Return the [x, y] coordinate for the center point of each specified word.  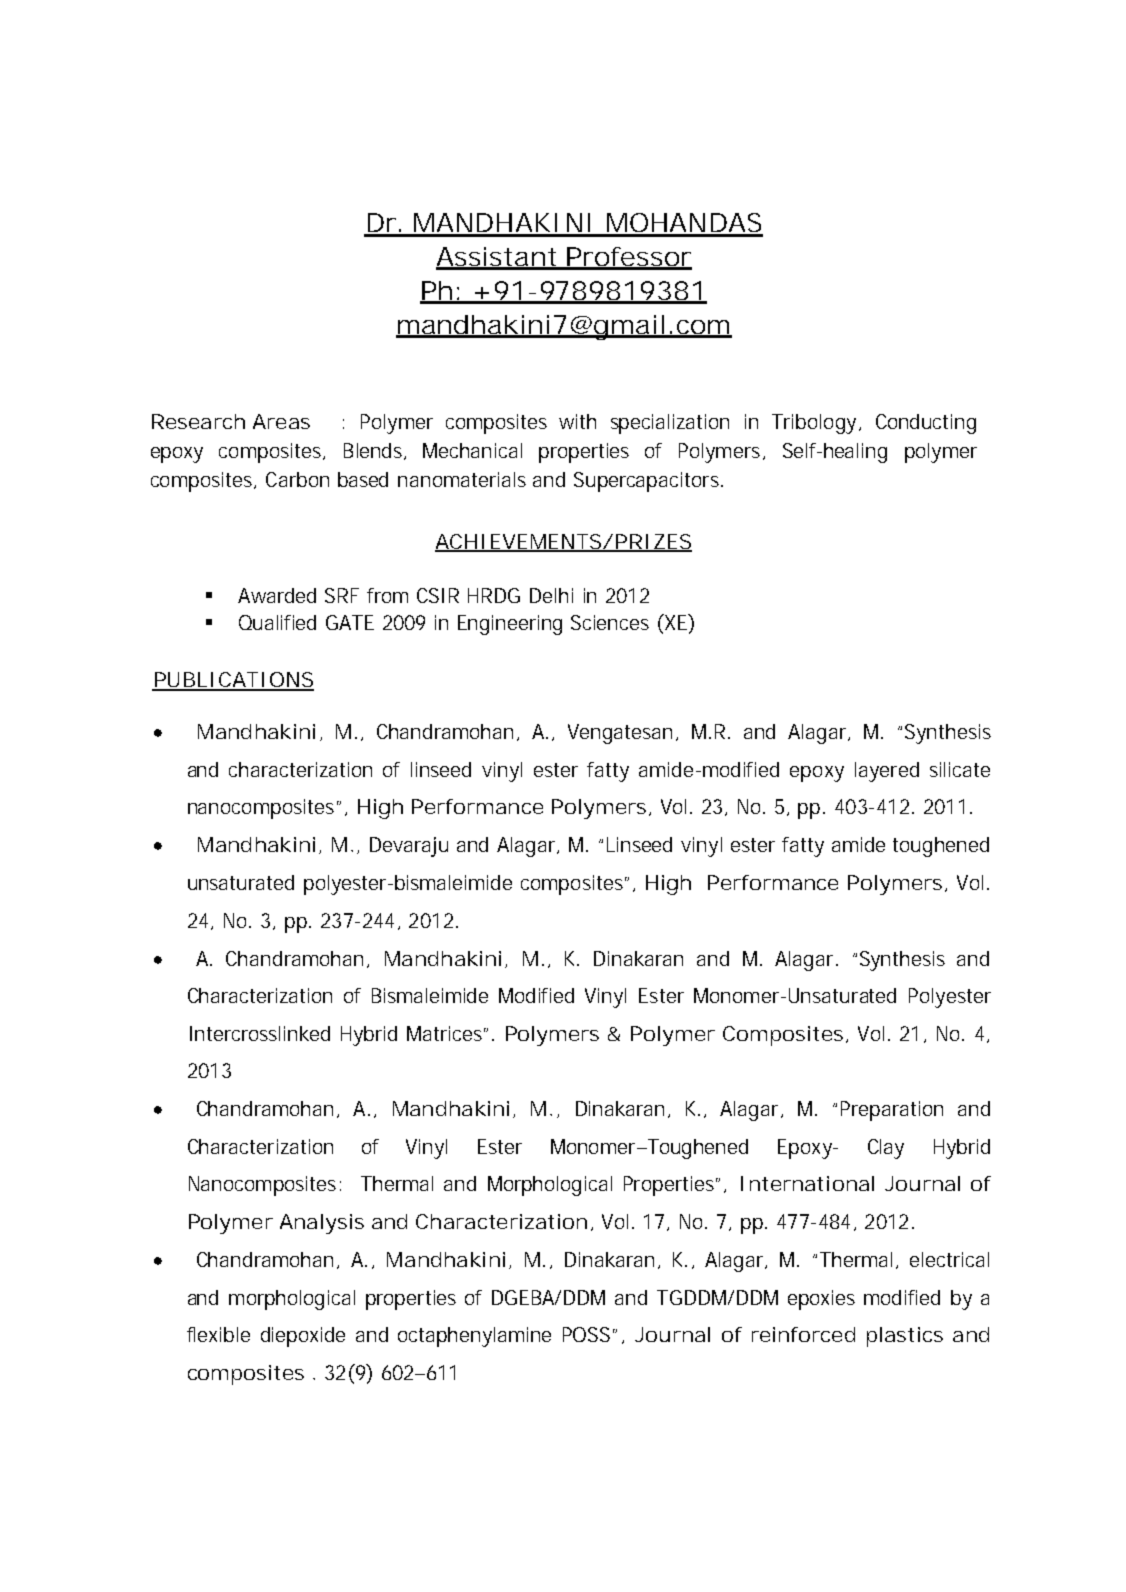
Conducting [926, 424]
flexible [218, 1334]
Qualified [277, 622]
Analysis [322, 1224]
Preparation [892, 1111]
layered [887, 772]
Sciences [610, 622]
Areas [281, 421]
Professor [628, 258]
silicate [960, 769]
